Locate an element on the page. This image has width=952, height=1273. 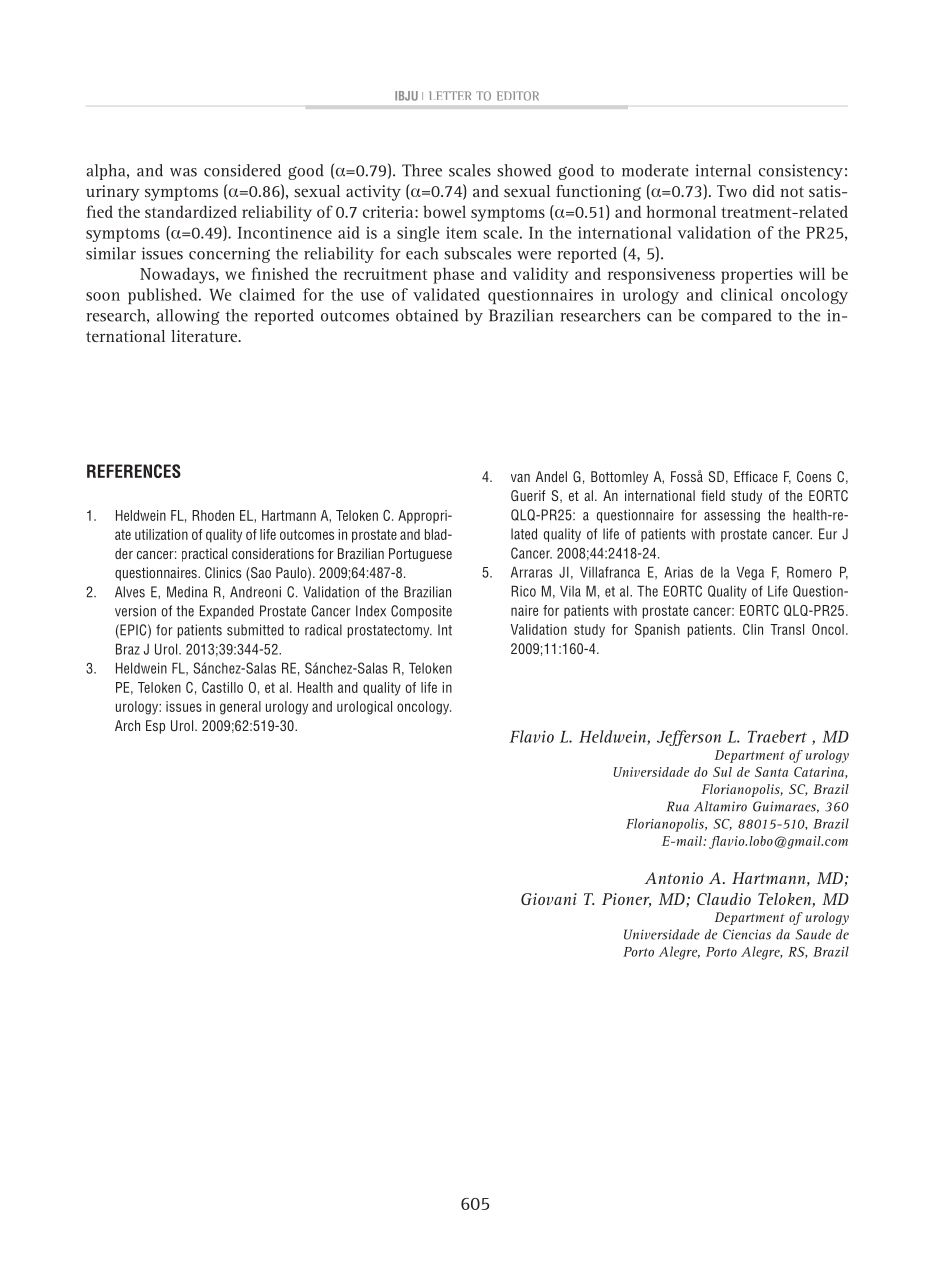
was is located at coordinates (183, 172).
